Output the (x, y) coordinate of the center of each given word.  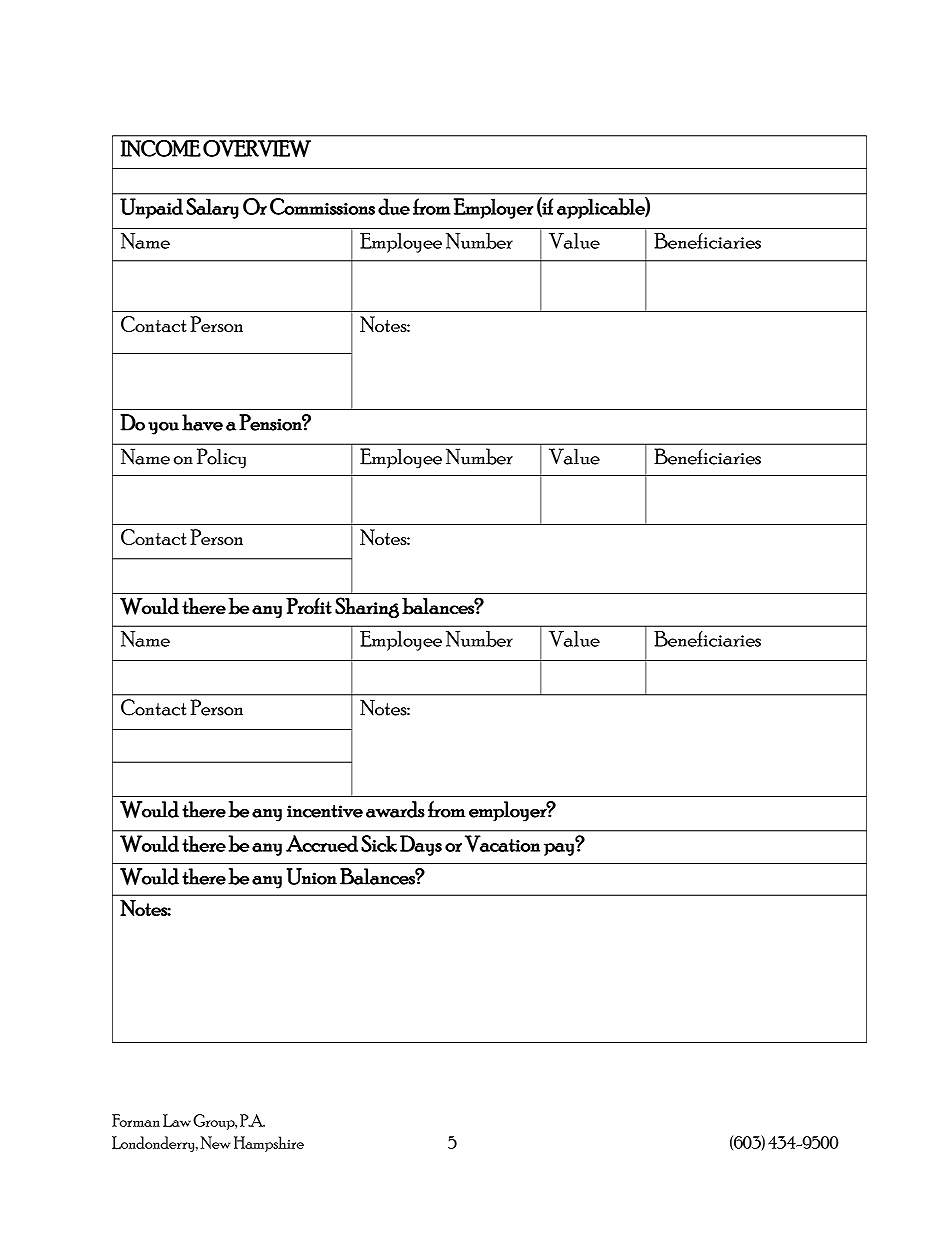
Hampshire (269, 1144)
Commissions (322, 206)
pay (559, 849)
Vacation (502, 843)
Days (421, 845)
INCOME (161, 148)
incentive (325, 811)
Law (177, 1120)
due (394, 206)
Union (312, 876)
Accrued (322, 843)
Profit (309, 605)
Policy (221, 458)
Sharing (367, 608)
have (202, 422)
